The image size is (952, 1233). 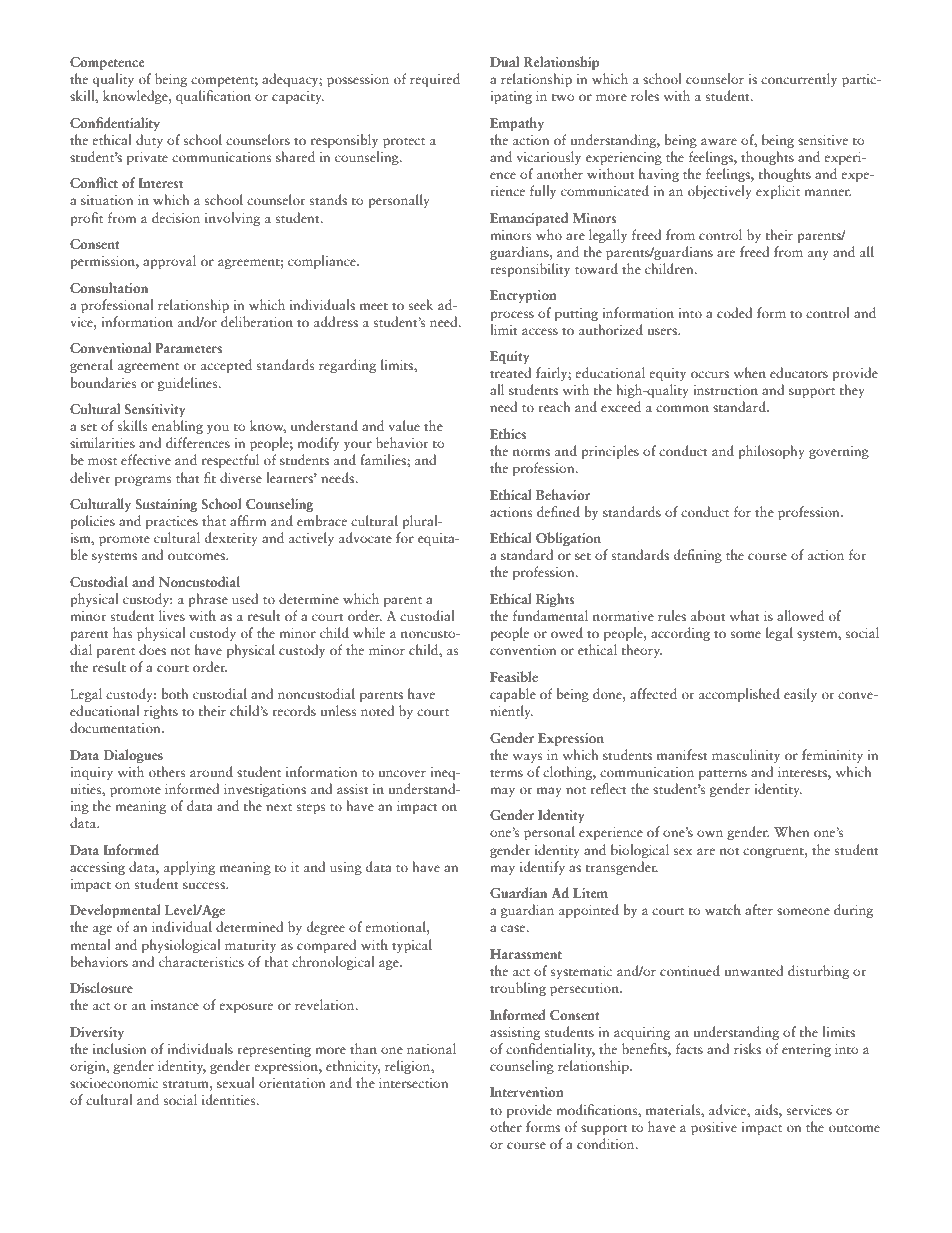 I want to click on qualification, so click(x=213, y=97).
